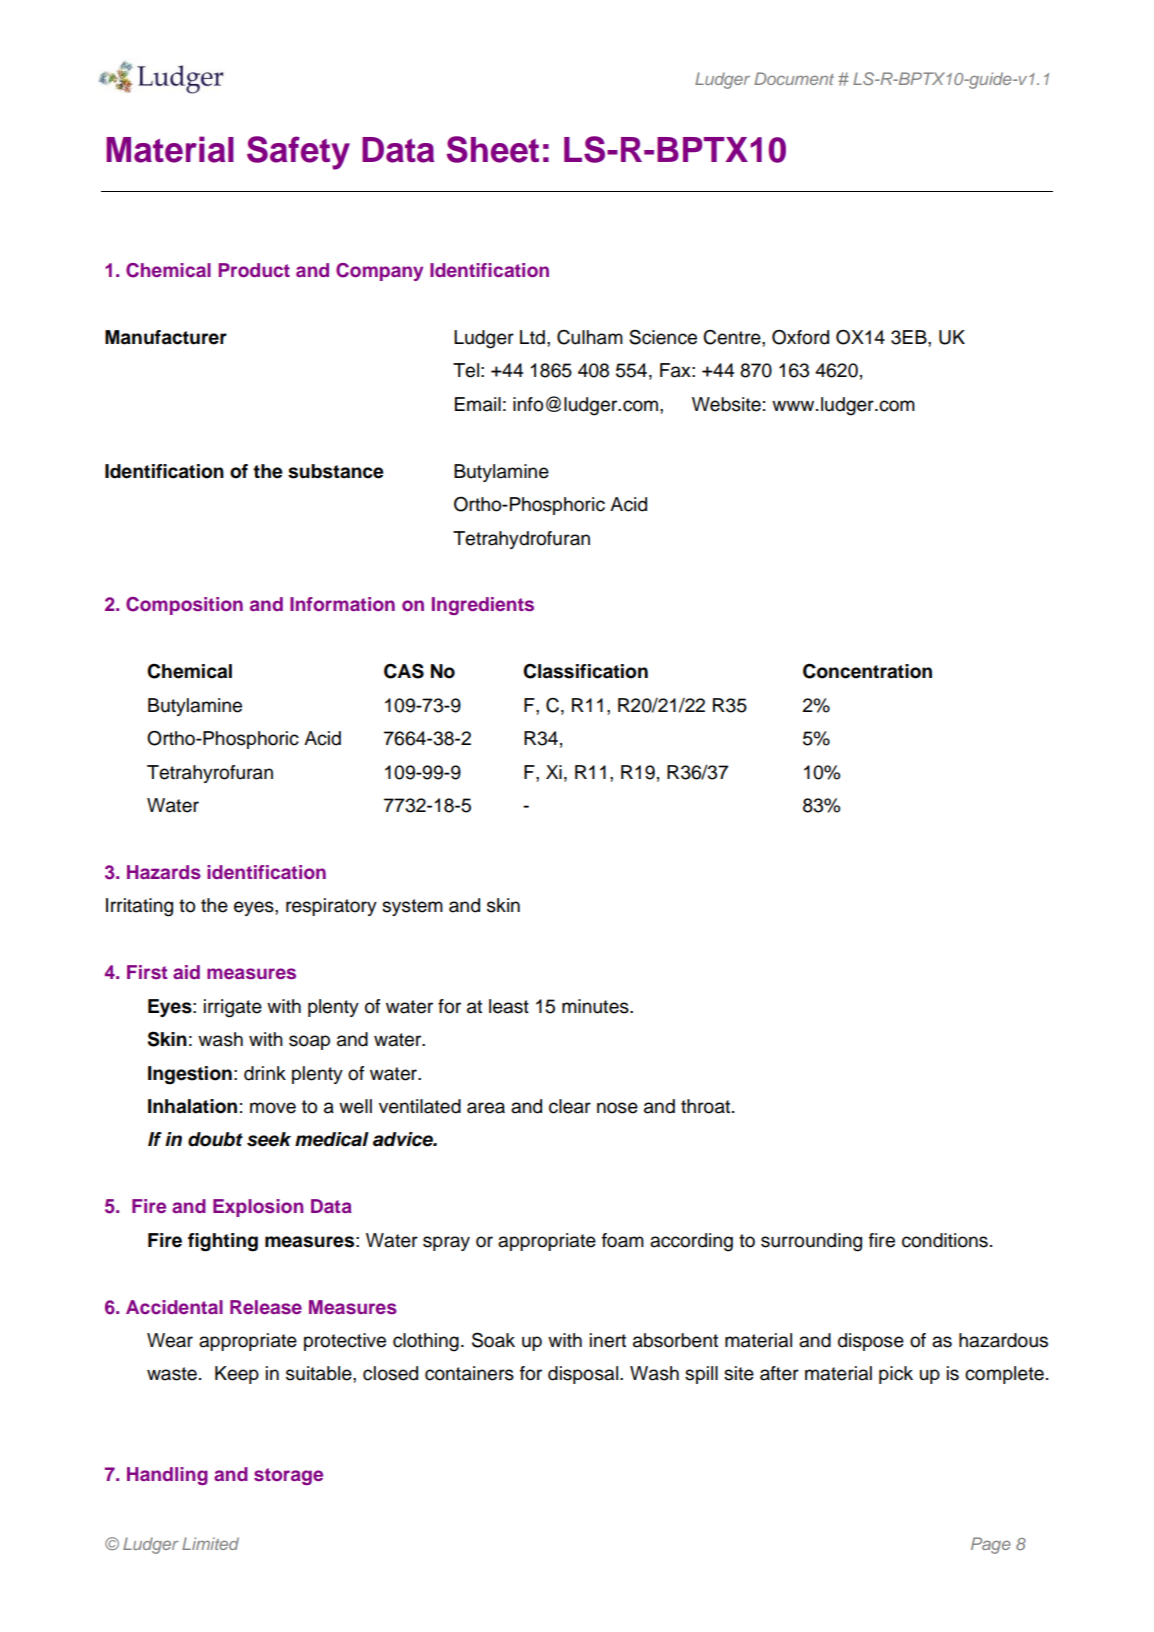 The height and width of the screenshot is (1632, 1154). What do you see at coordinates (585, 671) in the screenshot?
I see `Classification` at bounding box center [585, 671].
